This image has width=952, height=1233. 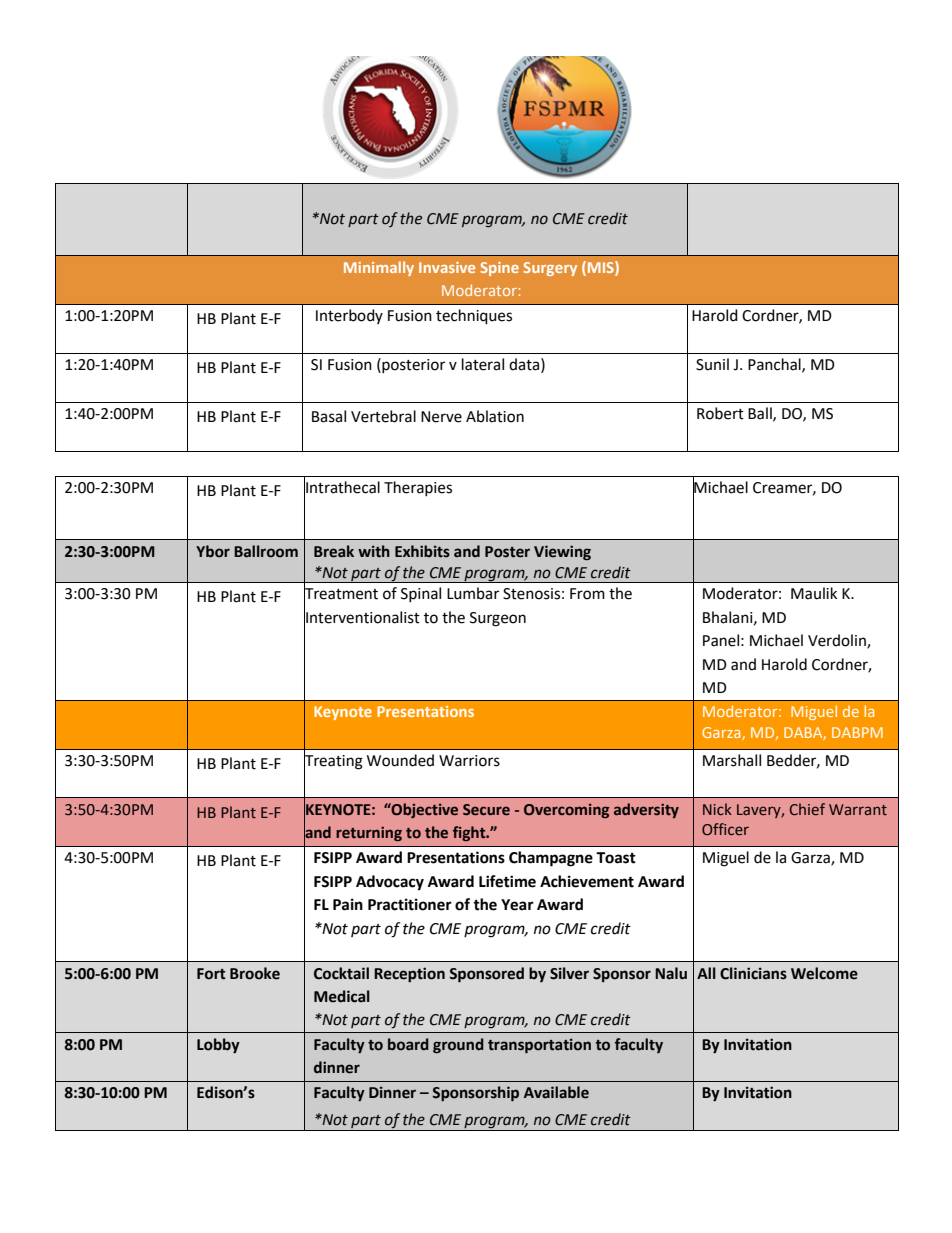 What do you see at coordinates (218, 1046) in the image?
I see `Lobby` at bounding box center [218, 1046].
